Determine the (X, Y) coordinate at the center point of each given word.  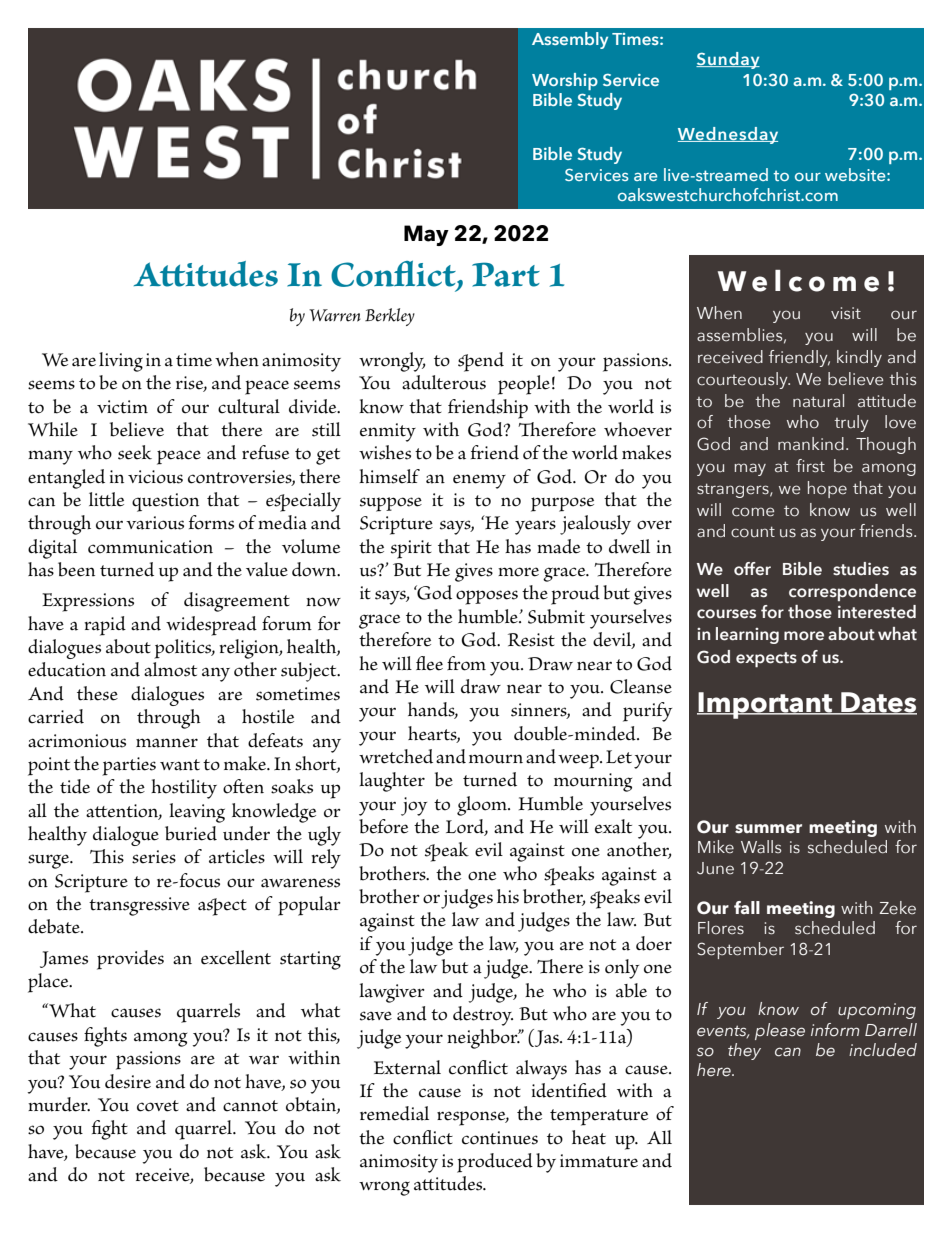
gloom (483, 806)
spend (481, 362)
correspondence (852, 592)
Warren (335, 315)
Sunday (728, 60)
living (121, 362)
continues (500, 1138)
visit (846, 313)
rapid (105, 626)
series (154, 857)
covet (158, 1106)
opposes (487, 597)
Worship (565, 81)
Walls (761, 847)
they (744, 1051)
